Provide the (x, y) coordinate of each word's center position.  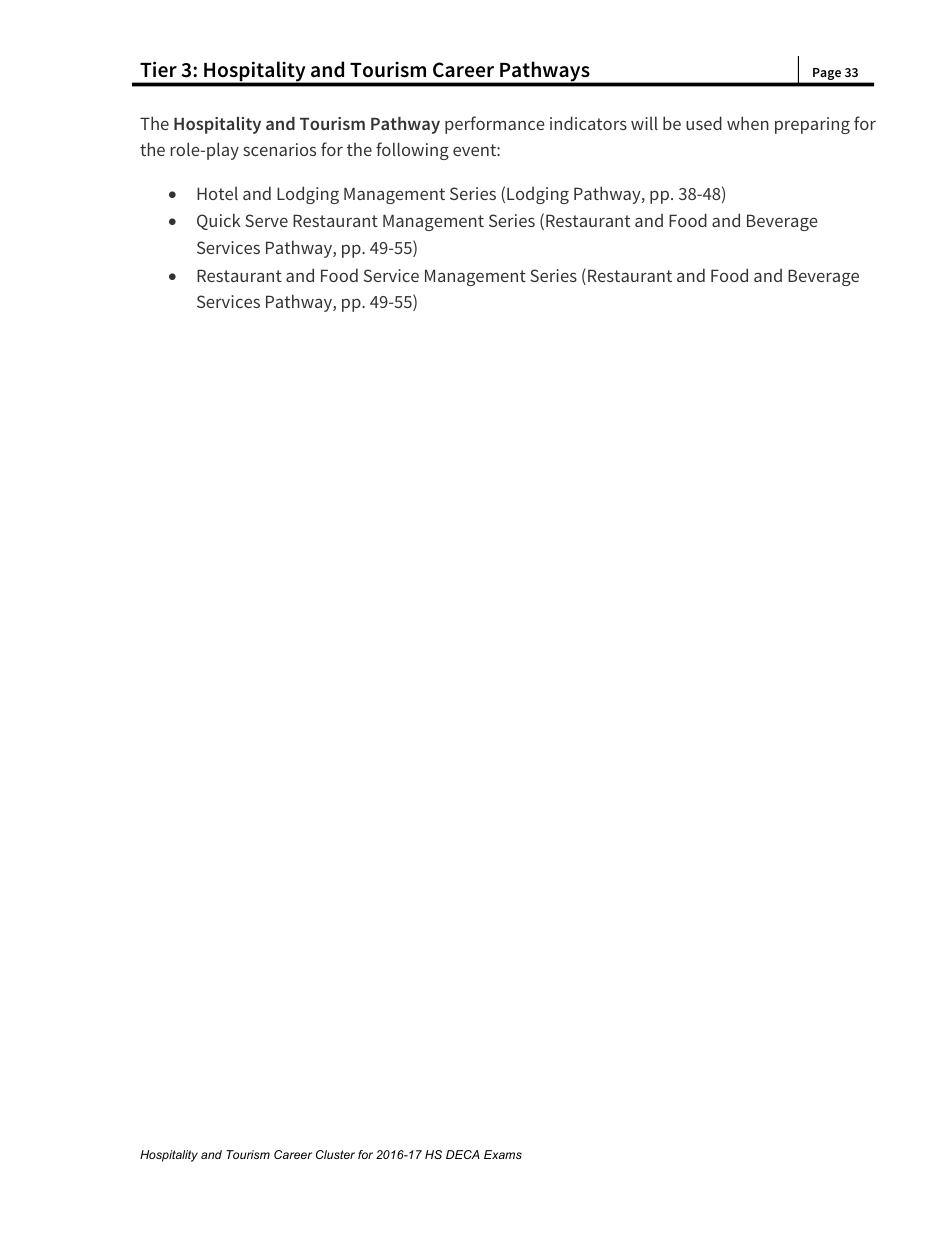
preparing (812, 125)
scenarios (279, 149)
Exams (503, 1154)
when (748, 123)
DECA (463, 1154)
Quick (219, 221)
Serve (266, 220)
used (704, 123)
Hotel (217, 193)
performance (494, 125)
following (412, 151)
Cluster (335, 1154)
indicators (588, 123)
